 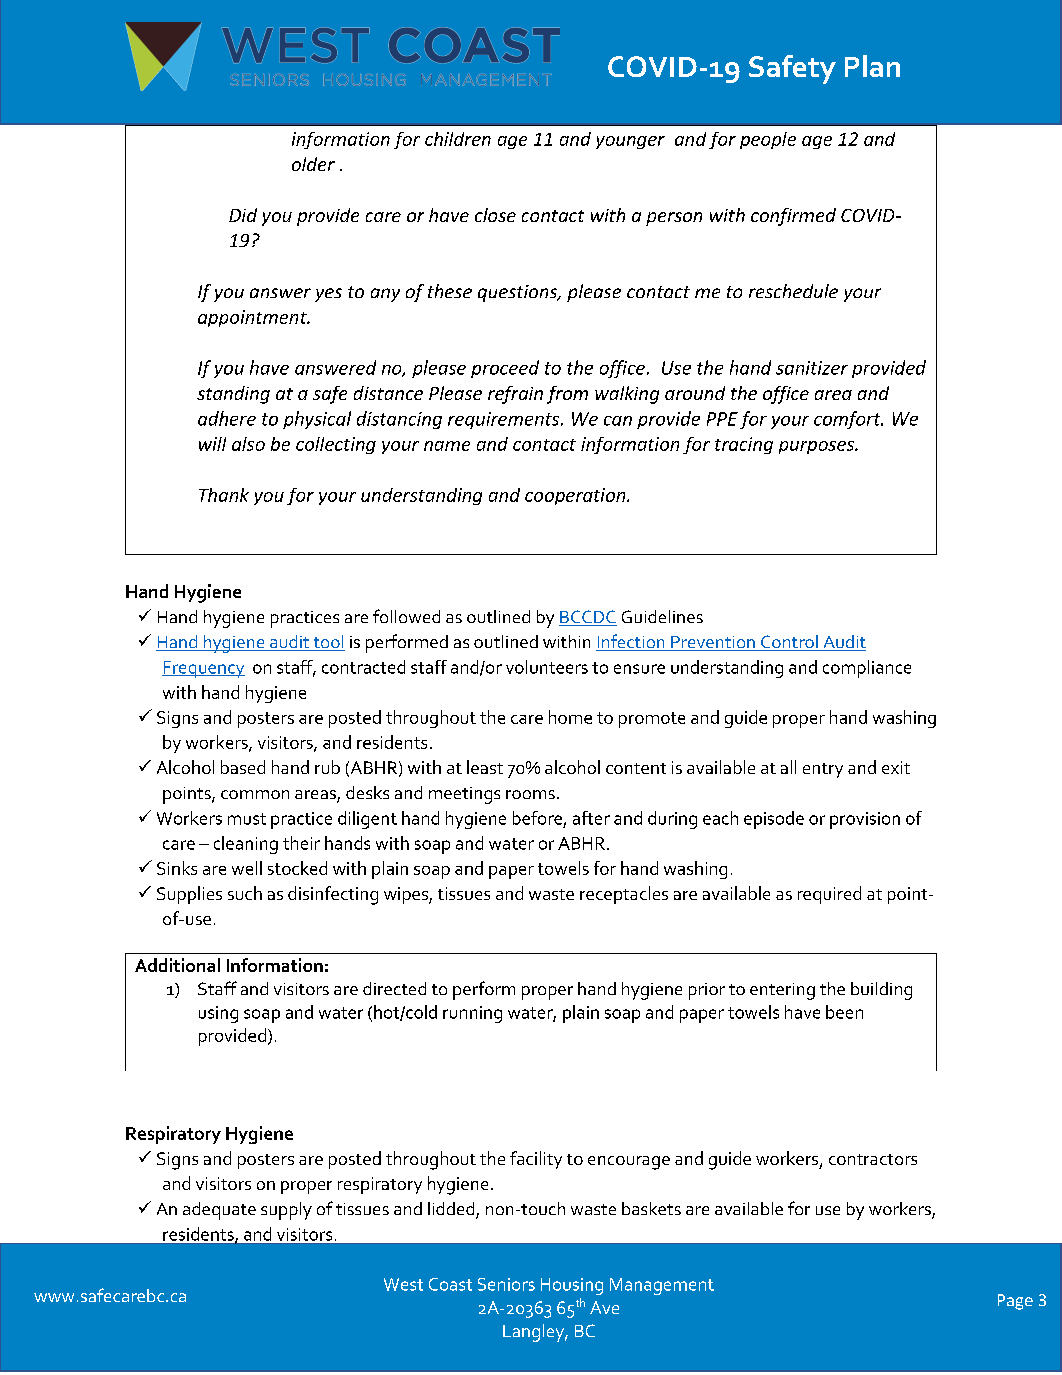 I want to click on supply, so click(x=286, y=1211).
